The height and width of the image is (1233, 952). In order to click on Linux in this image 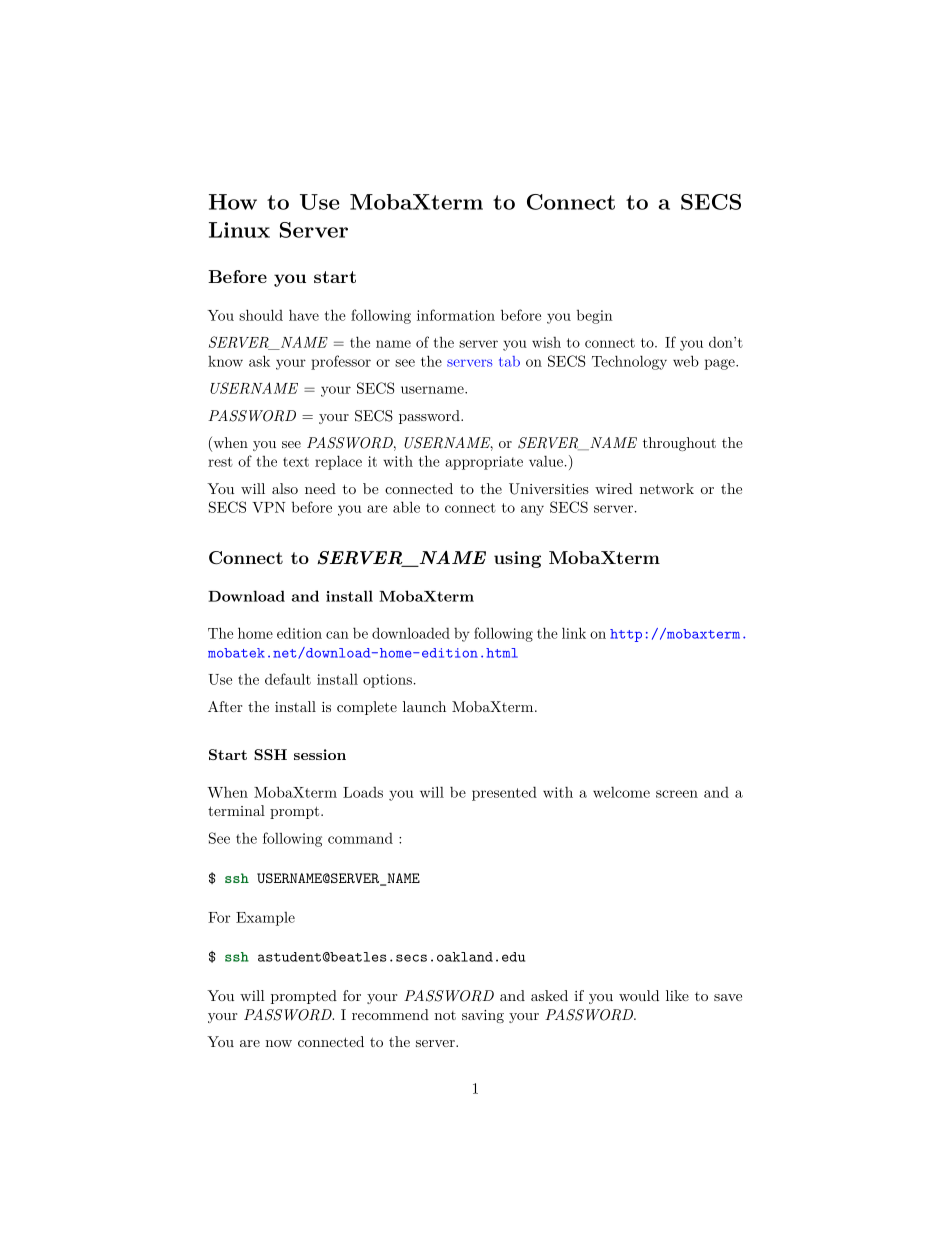, I will do `click(239, 230)`.
